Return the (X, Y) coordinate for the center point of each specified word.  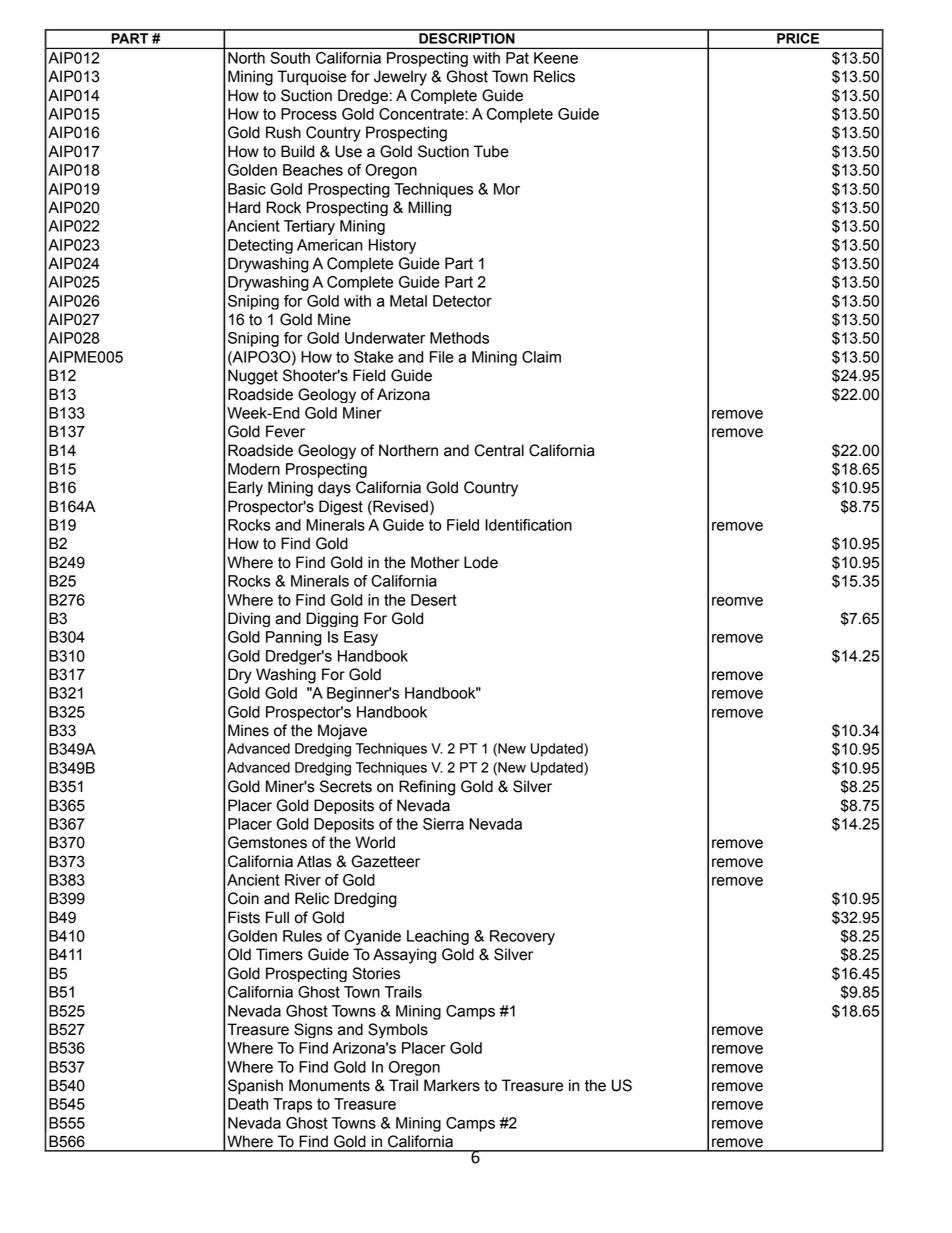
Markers (452, 1085)
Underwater (385, 338)
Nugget (253, 377)
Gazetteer (385, 861)
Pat (517, 58)
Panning (294, 638)
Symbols (398, 1030)
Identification (528, 525)
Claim (541, 357)
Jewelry (400, 78)
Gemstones (267, 842)
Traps (292, 1105)
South (290, 58)
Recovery (522, 937)
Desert (434, 600)
